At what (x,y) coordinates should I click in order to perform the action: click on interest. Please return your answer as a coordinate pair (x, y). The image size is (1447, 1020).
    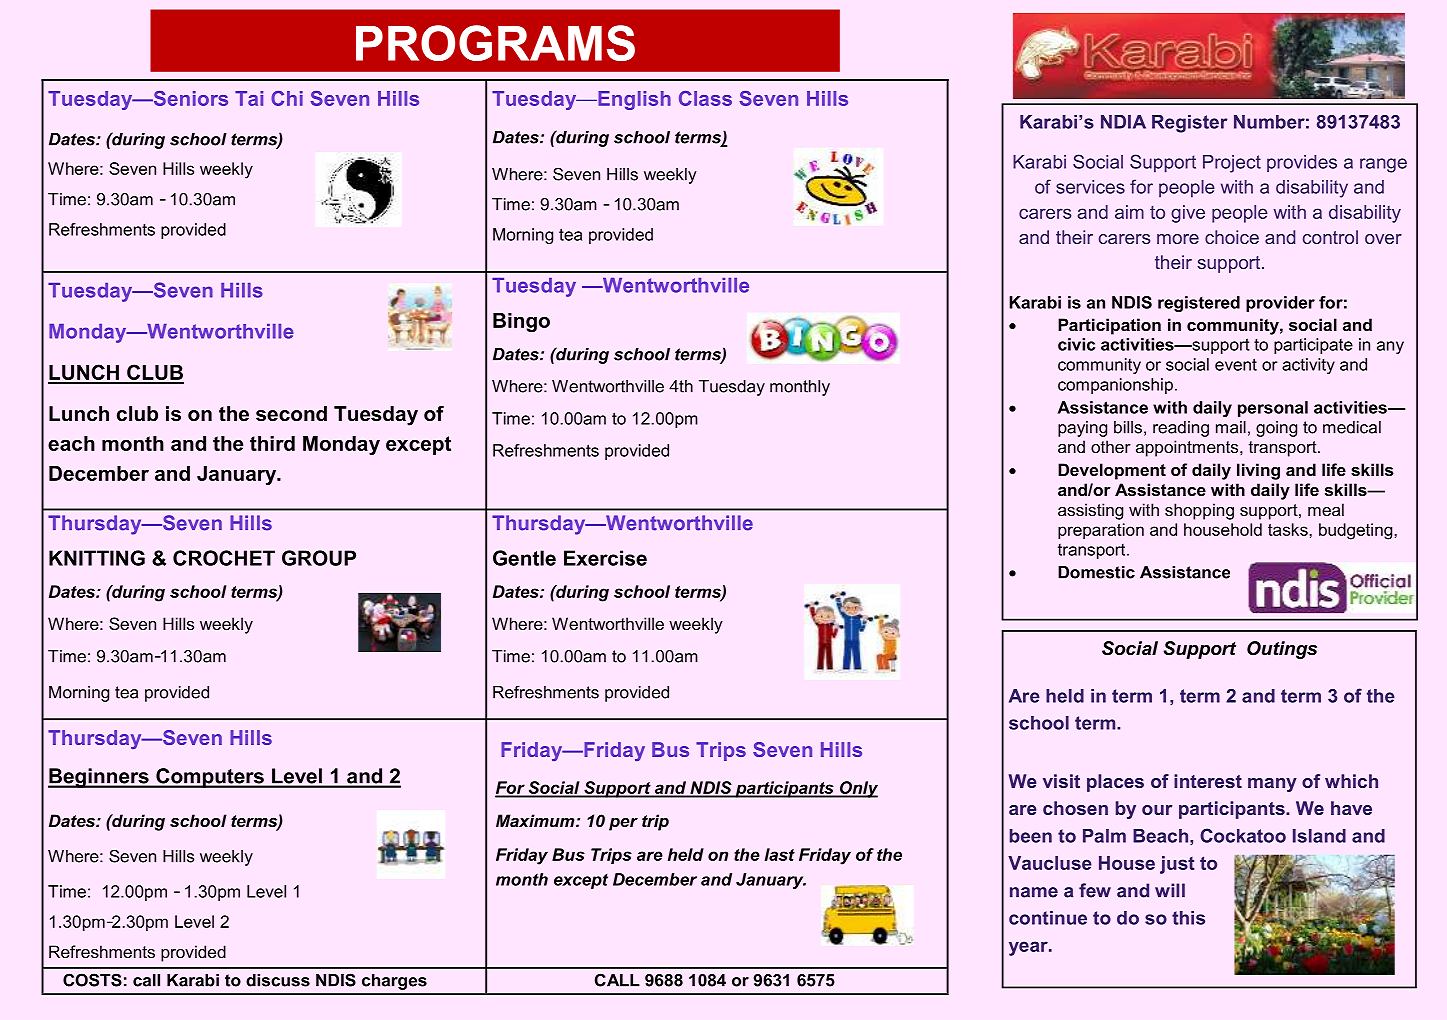
    Looking at the image, I should click on (1208, 781).
